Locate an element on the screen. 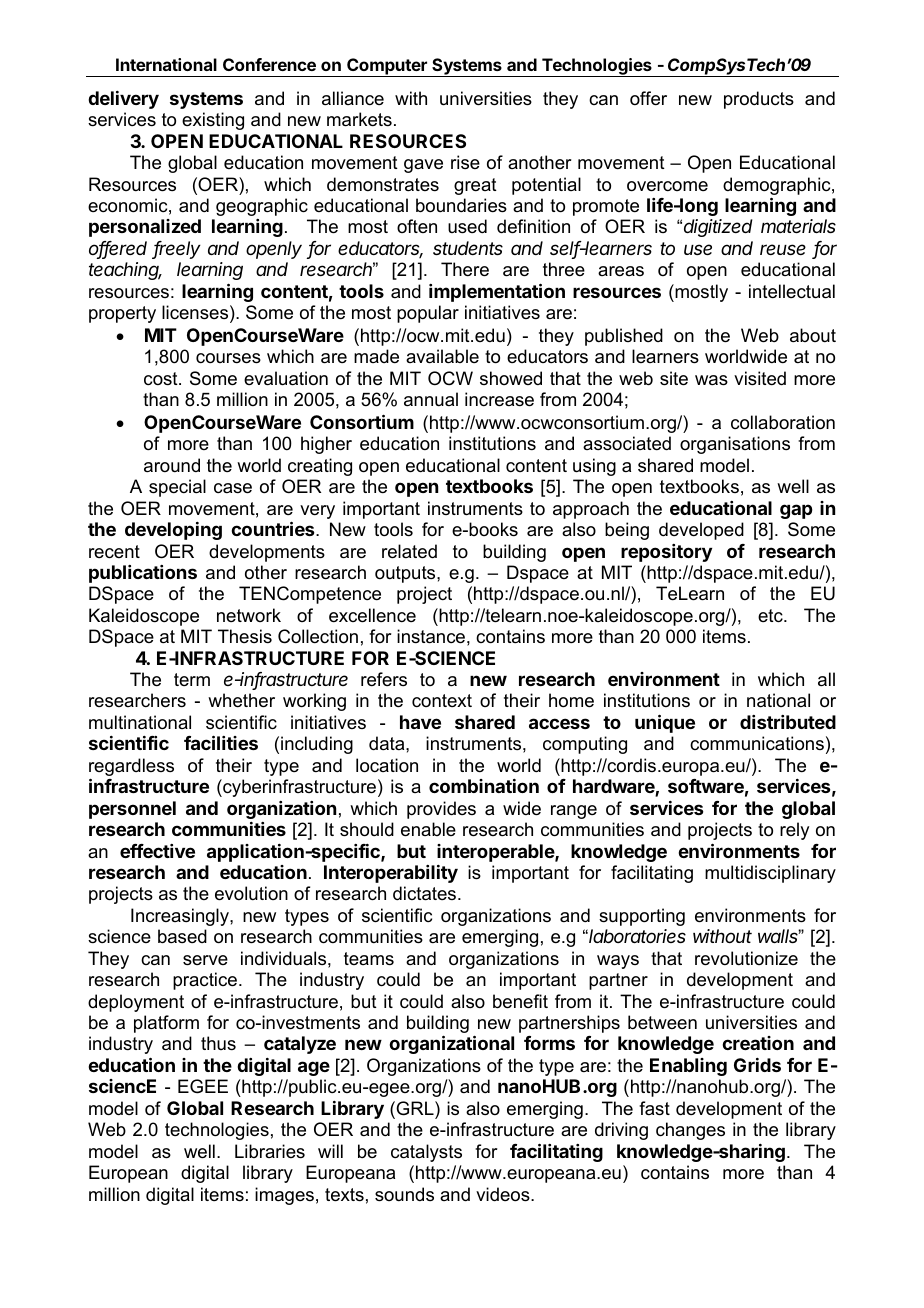 This screenshot has width=924, height=1308. rise is located at coordinates (465, 162).
